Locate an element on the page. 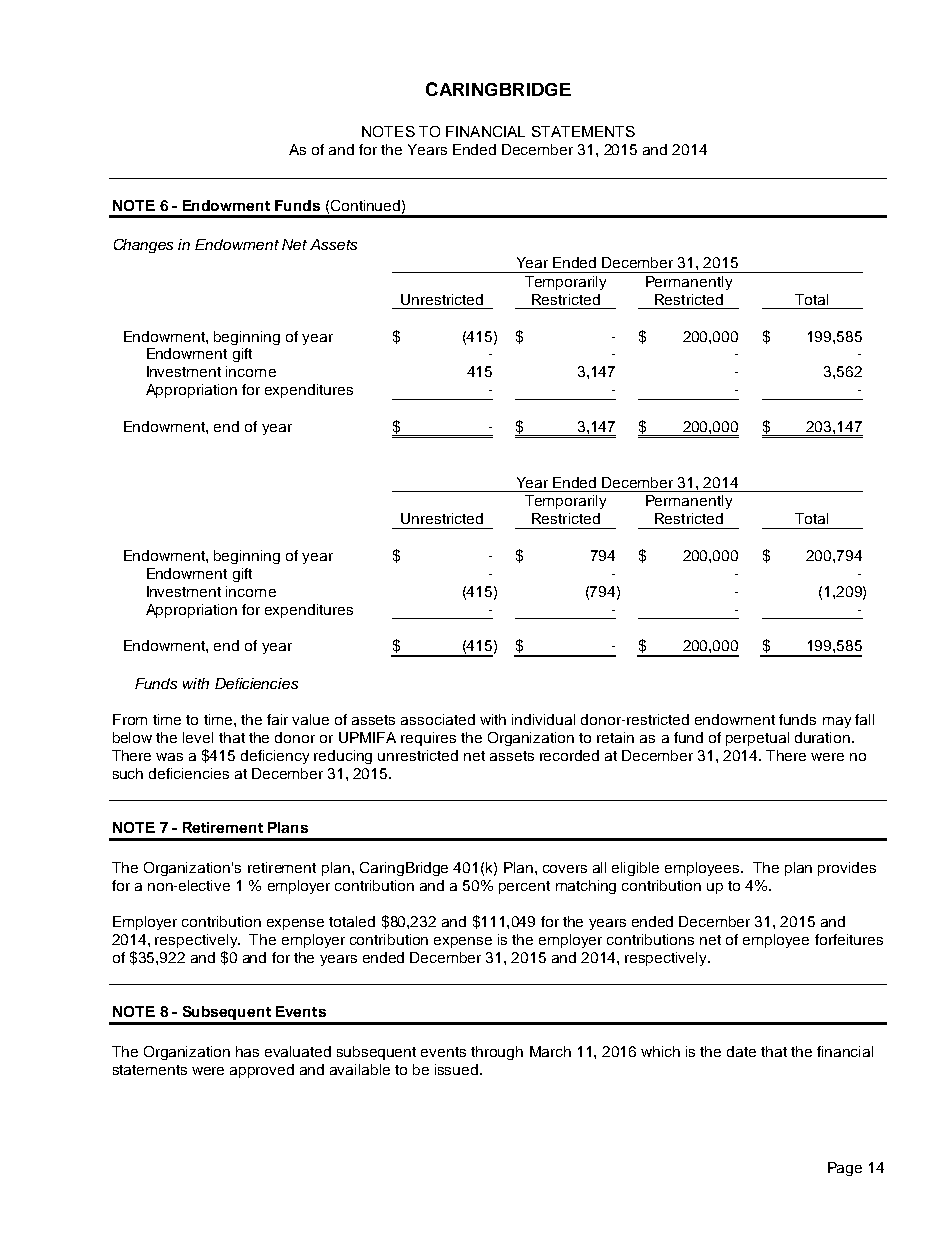 This page has height=1233, width=952. approved is located at coordinates (262, 1071).
